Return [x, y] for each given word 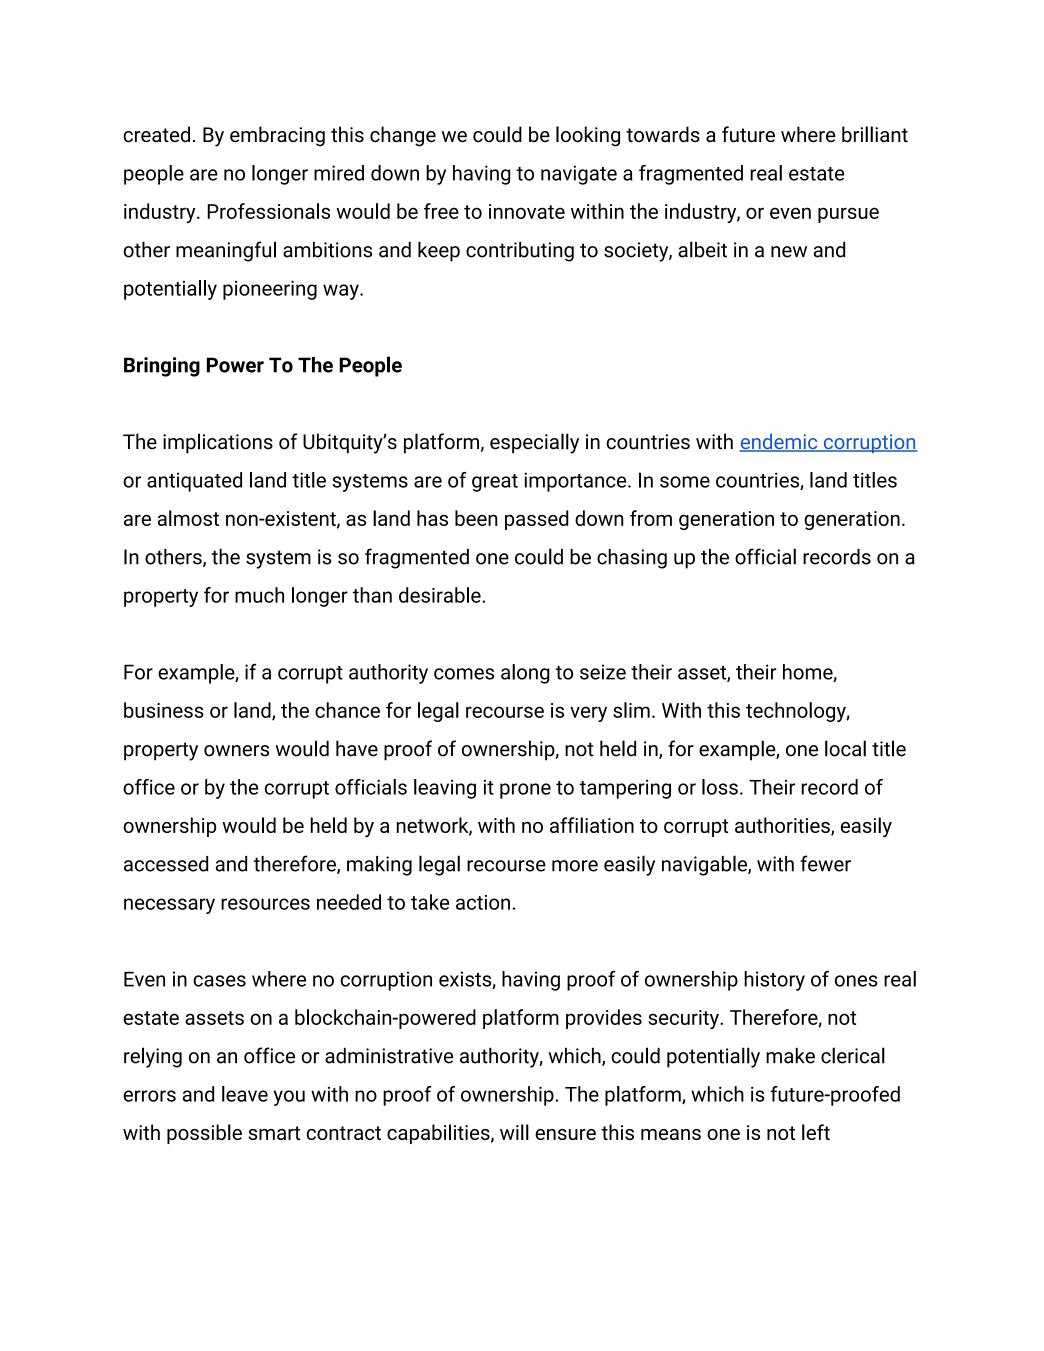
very [588, 714]
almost [188, 518]
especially [534, 443]
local [845, 748]
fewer [825, 863]
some [685, 482]
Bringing [162, 367]
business [164, 710]
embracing [277, 136]
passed [537, 520]
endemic [779, 443]
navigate [579, 175]
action [483, 902]
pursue [848, 215]
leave [245, 1094]
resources [265, 904]
